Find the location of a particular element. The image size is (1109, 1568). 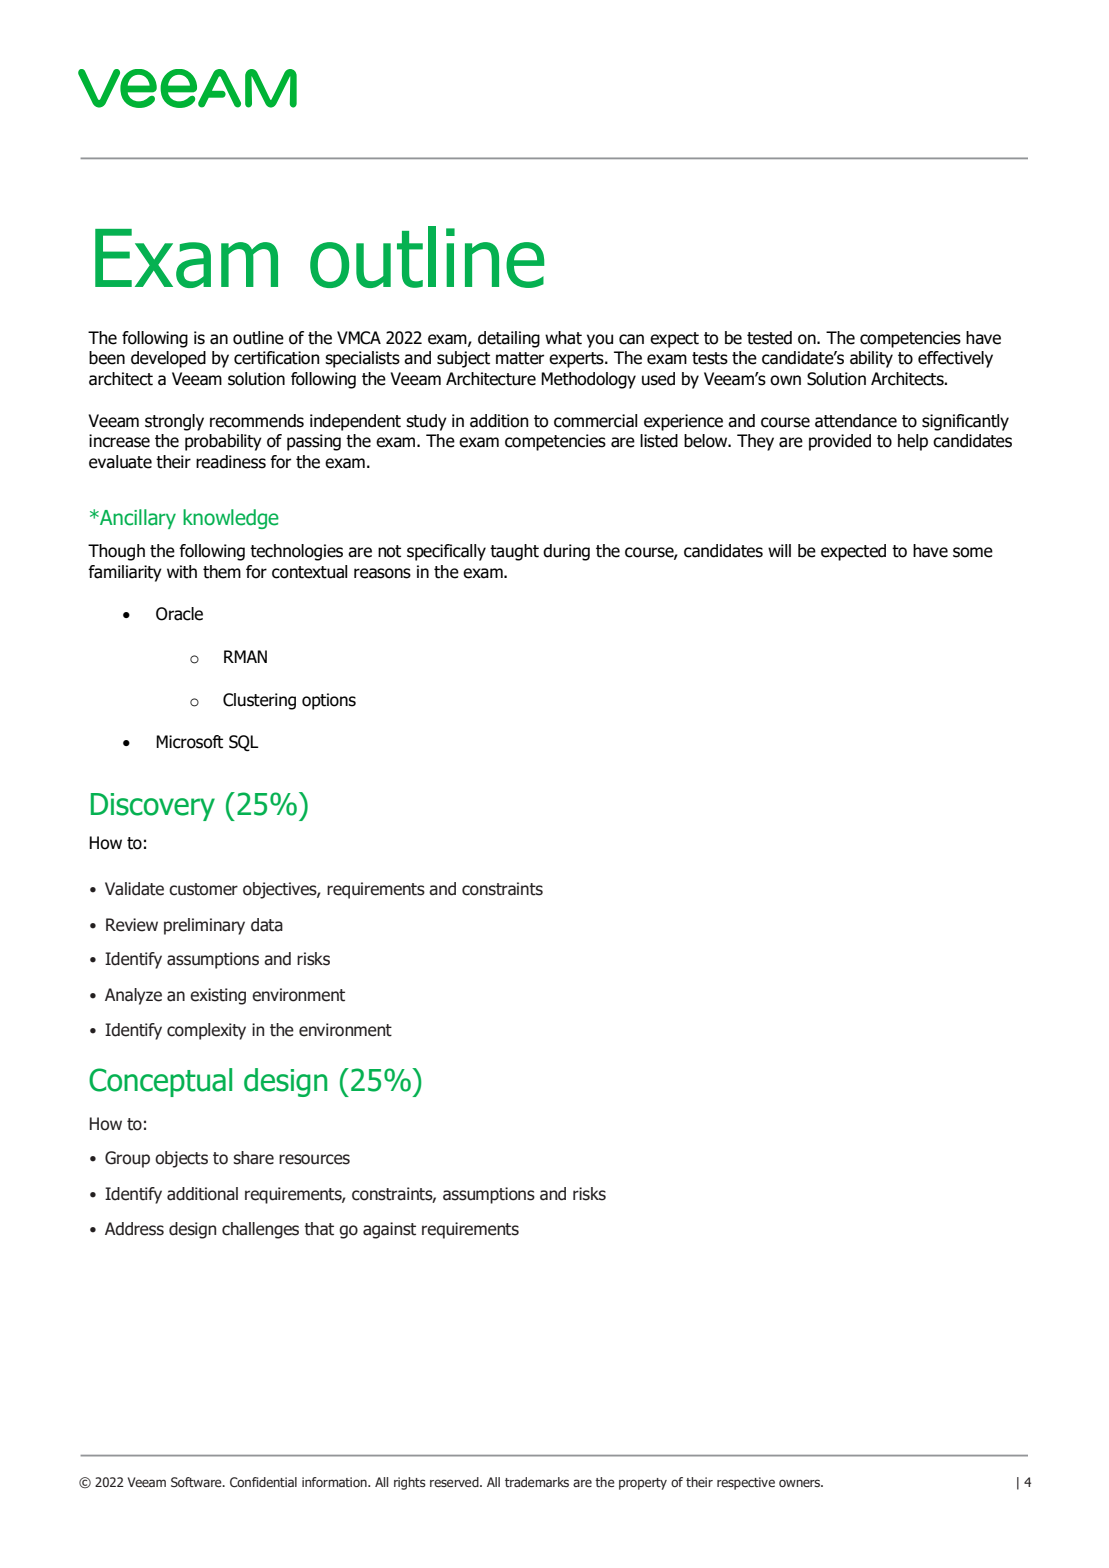

some is located at coordinates (973, 552).
